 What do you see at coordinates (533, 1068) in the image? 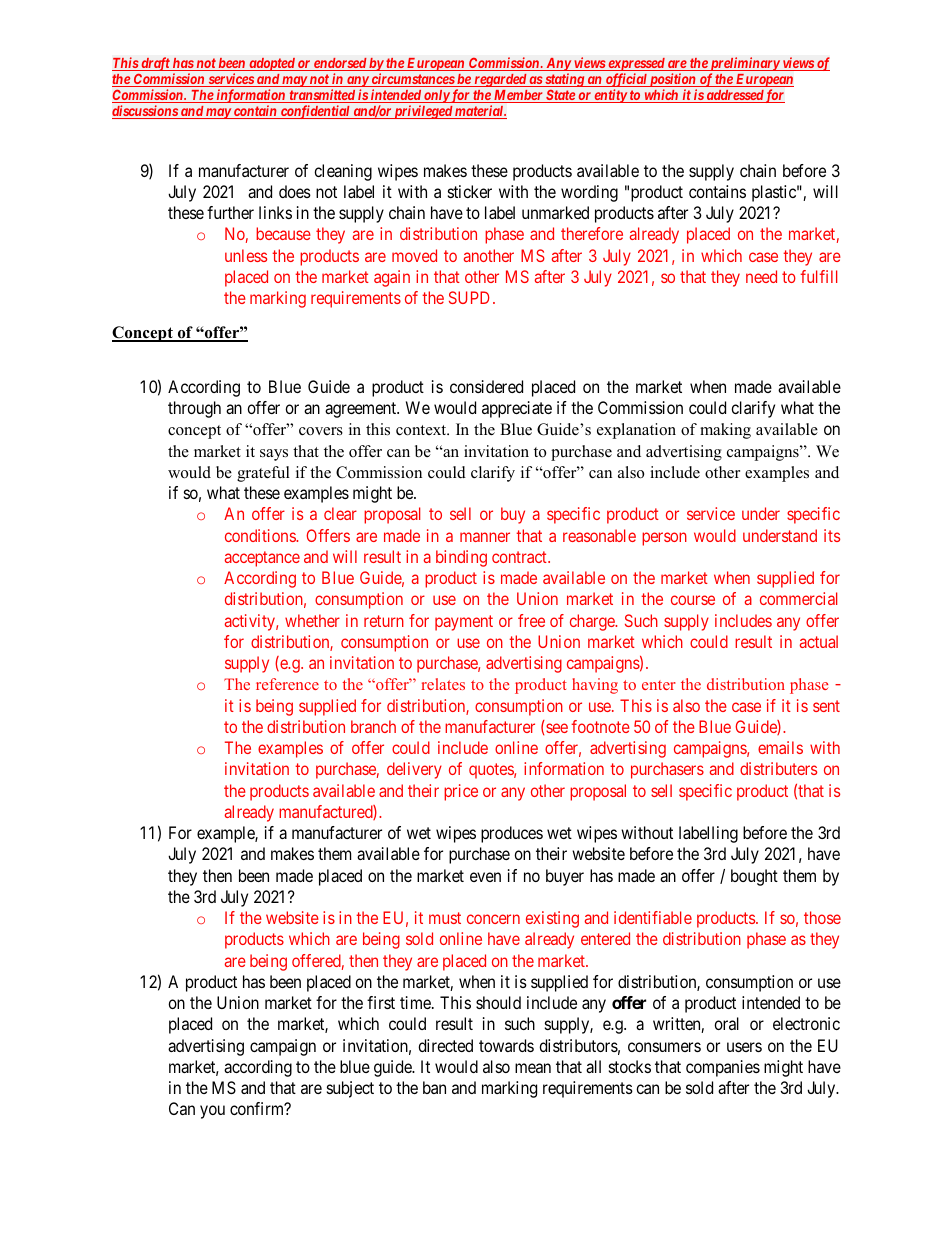
I see `mean` at bounding box center [533, 1068].
